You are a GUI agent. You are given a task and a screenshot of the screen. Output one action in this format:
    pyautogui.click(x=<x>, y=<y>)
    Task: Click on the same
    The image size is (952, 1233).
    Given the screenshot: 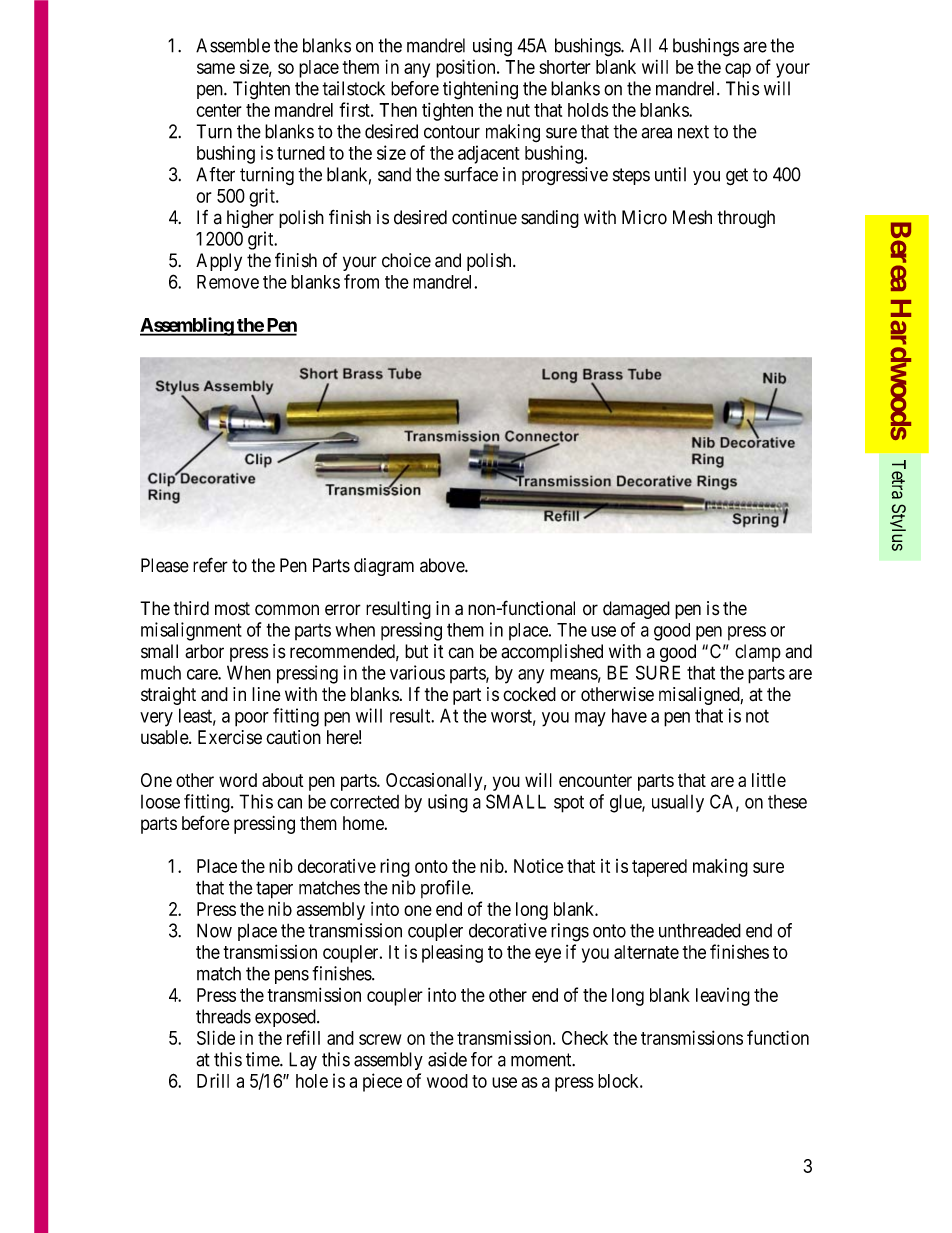 What is the action you would take?
    pyautogui.click(x=216, y=68)
